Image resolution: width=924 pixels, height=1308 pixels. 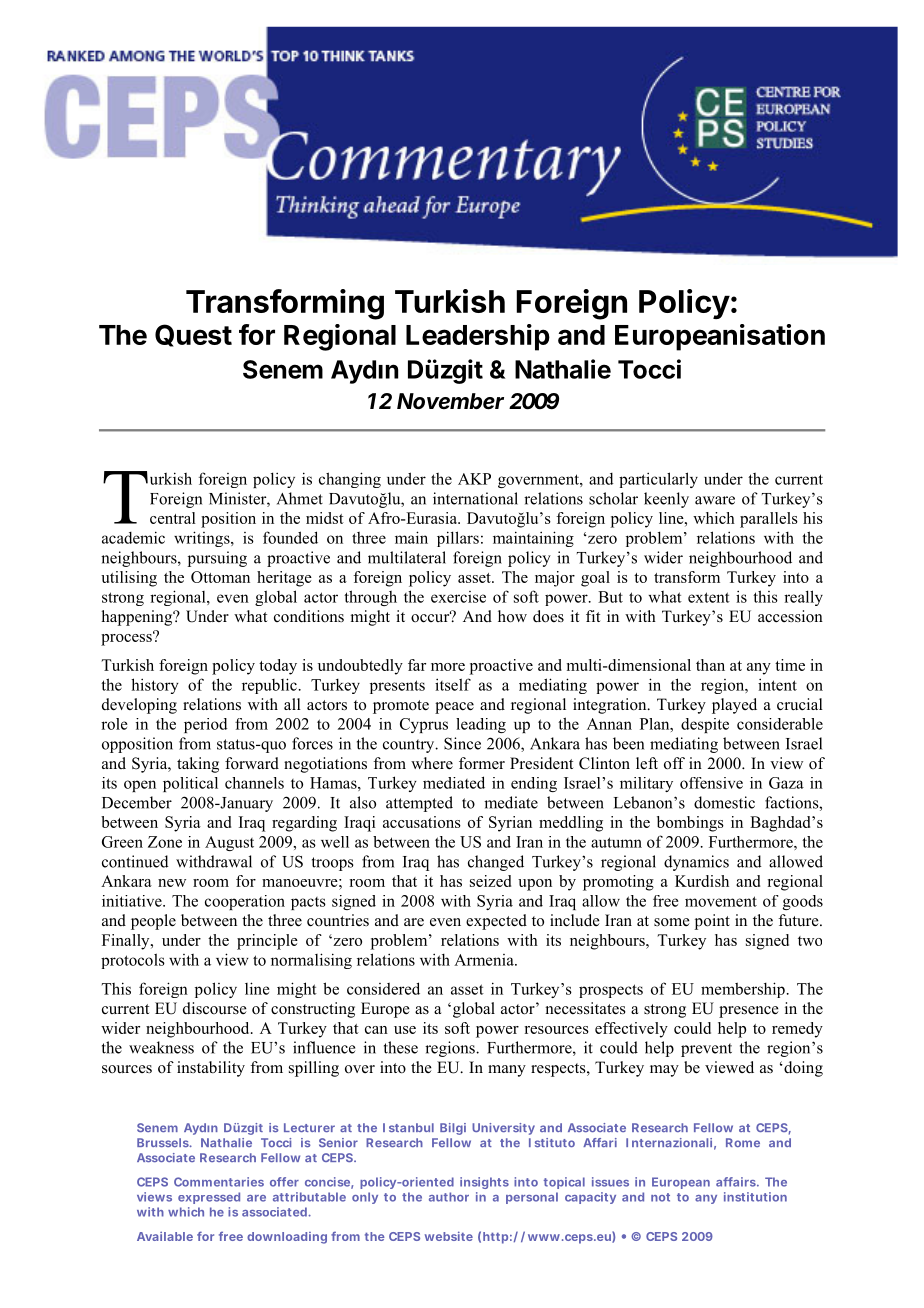 What do you see at coordinates (478, 337) in the screenshot?
I see `Leadership` at bounding box center [478, 337].
